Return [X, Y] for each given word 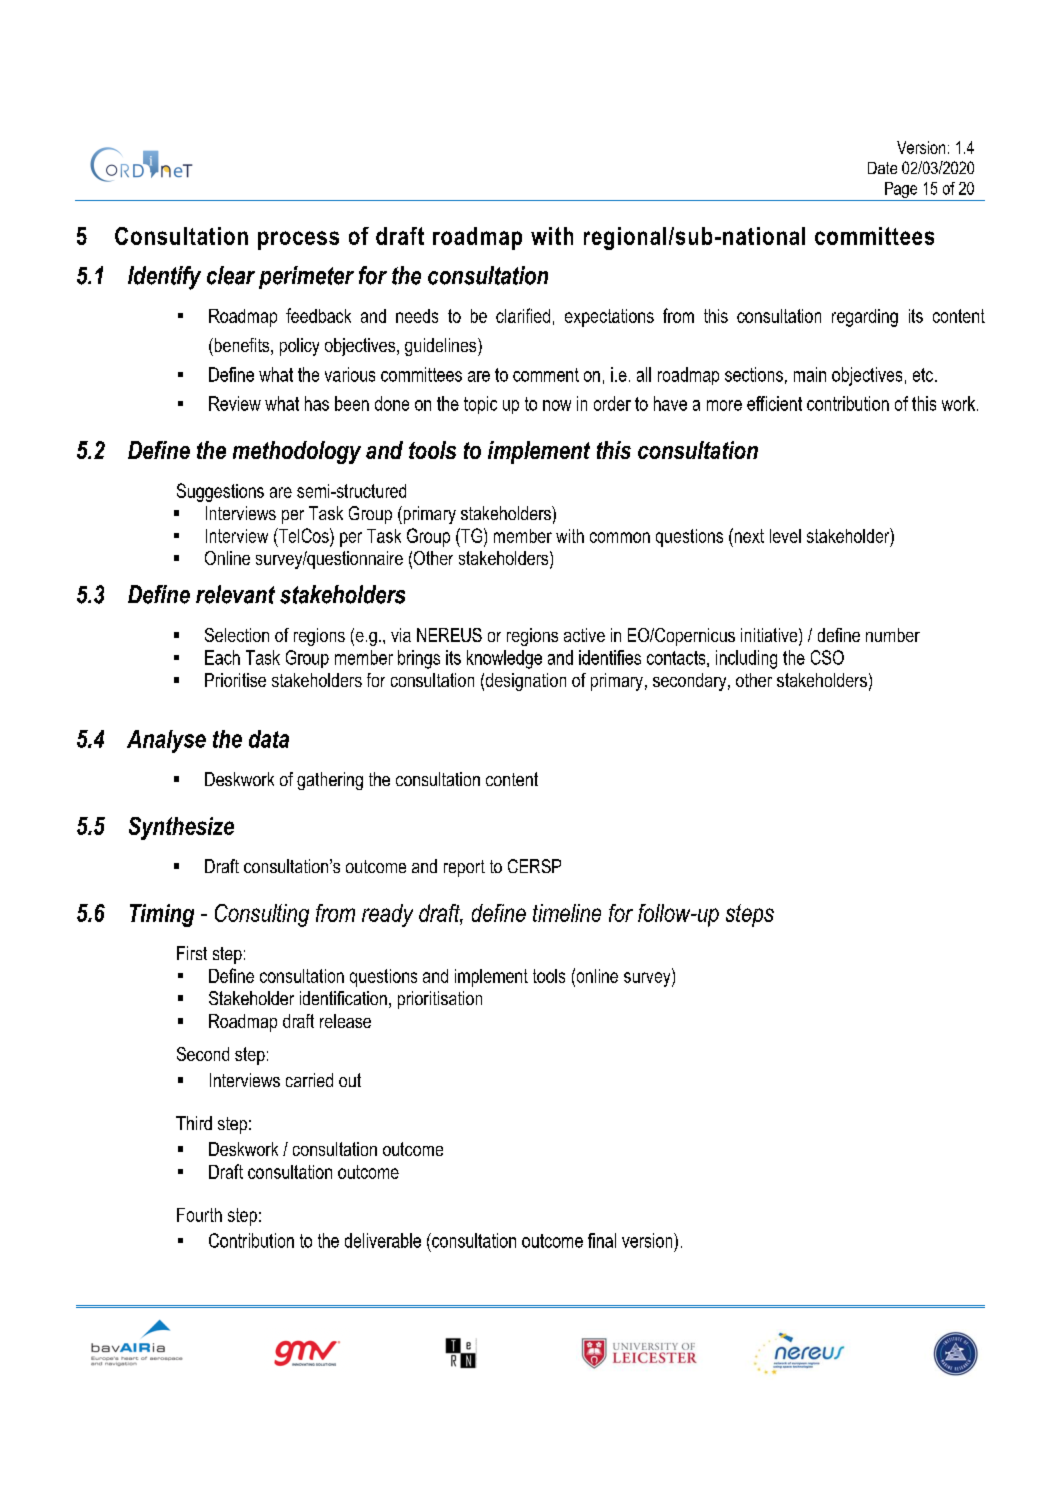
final [602, 1240]
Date [882, 168]
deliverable [383, 1240]
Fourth [199, 1215]
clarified [523, 315]
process [298, 240]
